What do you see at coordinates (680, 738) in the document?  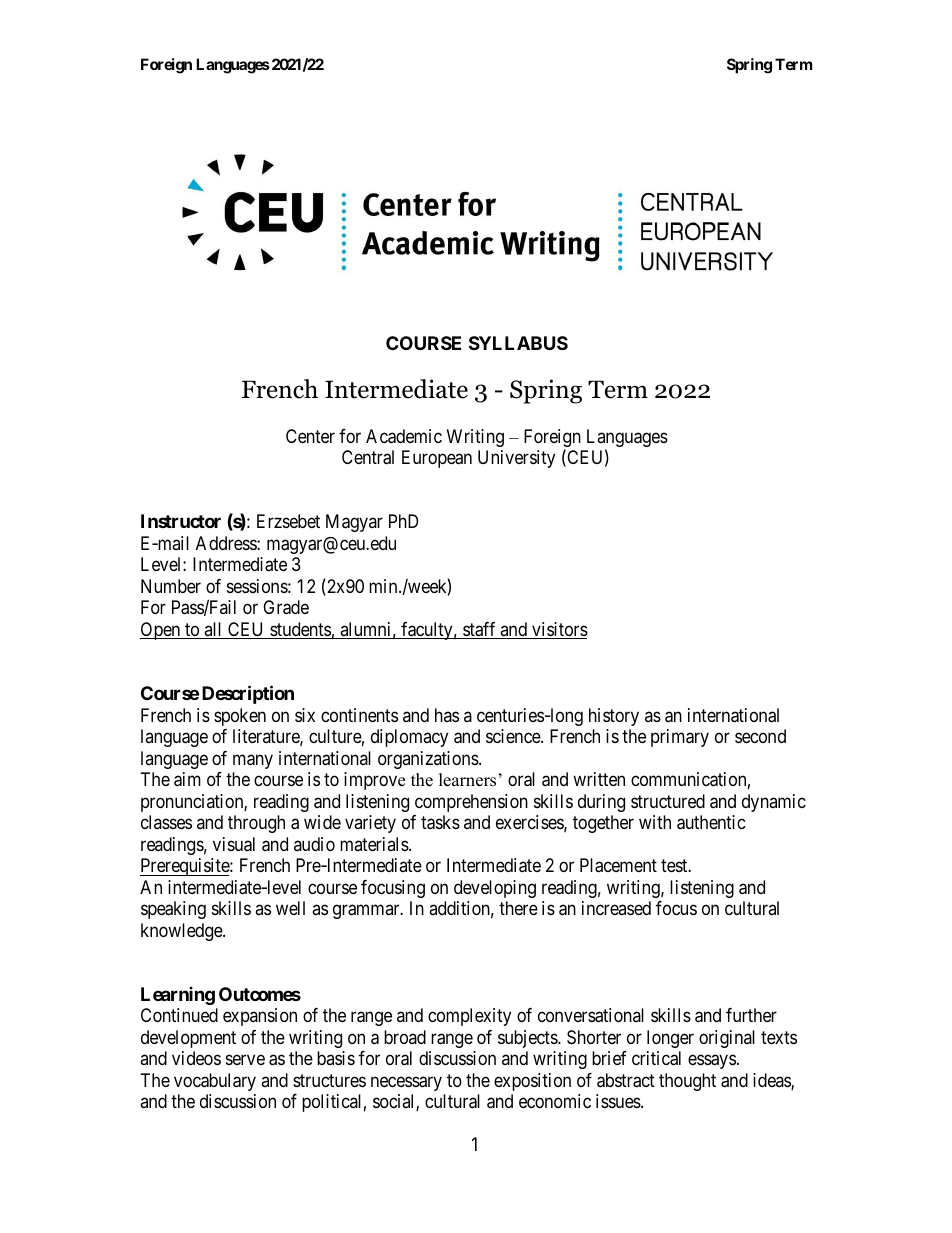 I see `primary` at bounding box center [680, 738].
